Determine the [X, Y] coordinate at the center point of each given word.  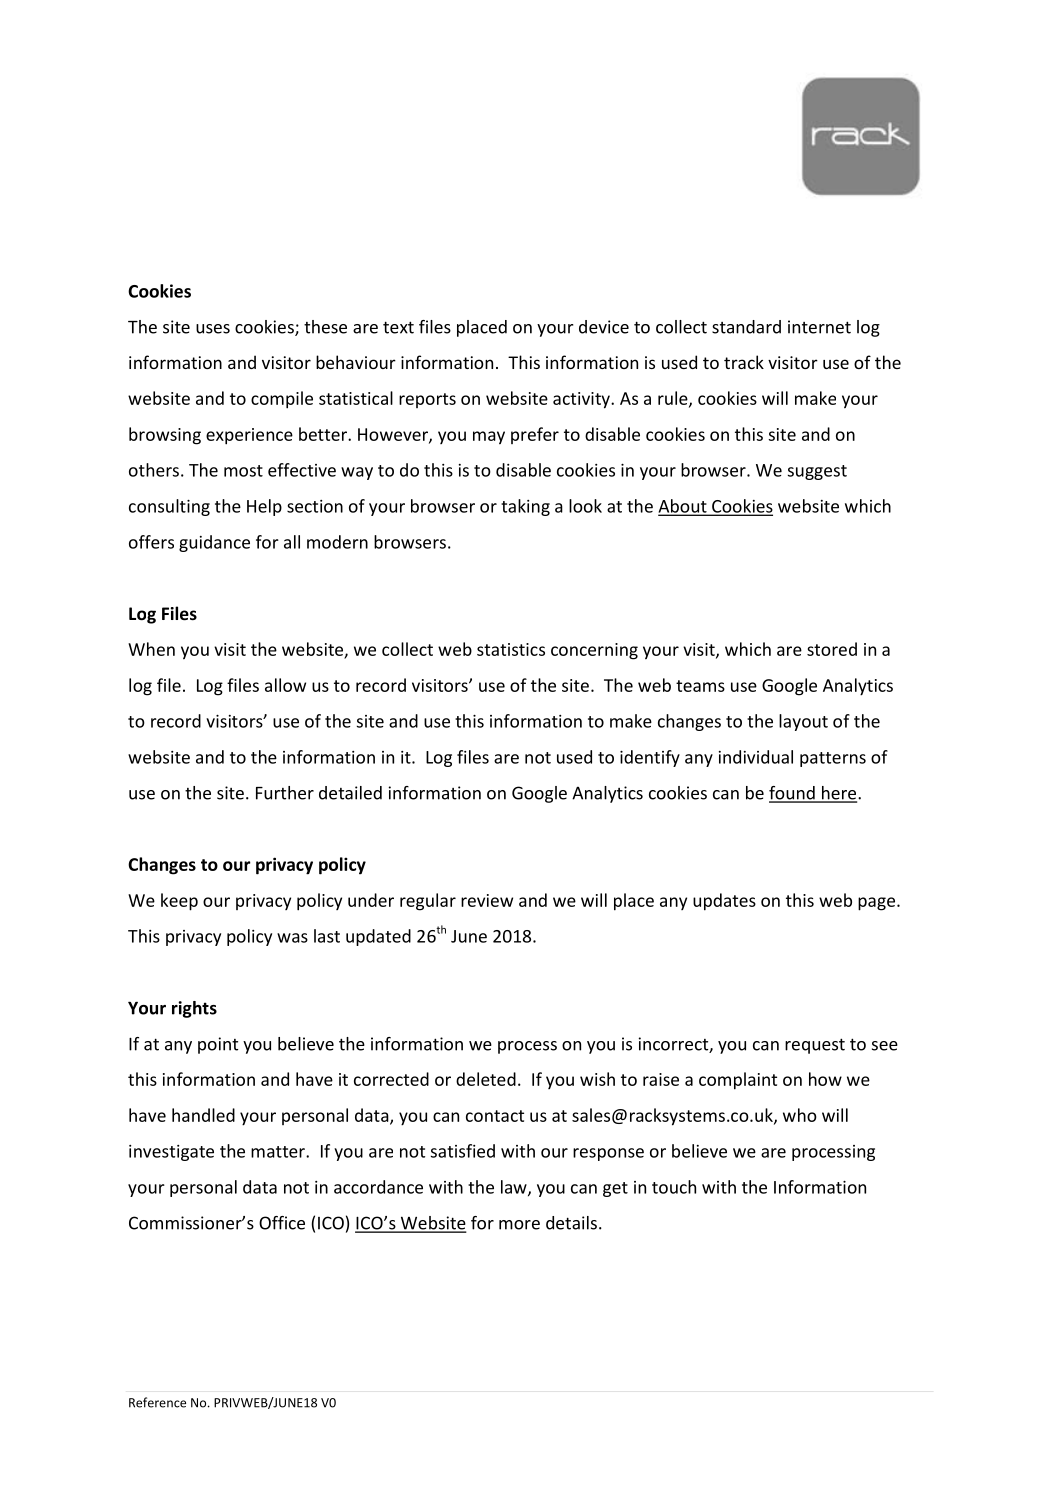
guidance [214, 543]
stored [832, 649]
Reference [157, 1402]
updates [724, 902]
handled [203, 1115]
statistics [511, 649]
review [487, 900]
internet [819, 327]
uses [213, 329]
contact [495, 1116]
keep [179, 902]
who [800, 1115]
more [519, 1225]
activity [582, 400]
